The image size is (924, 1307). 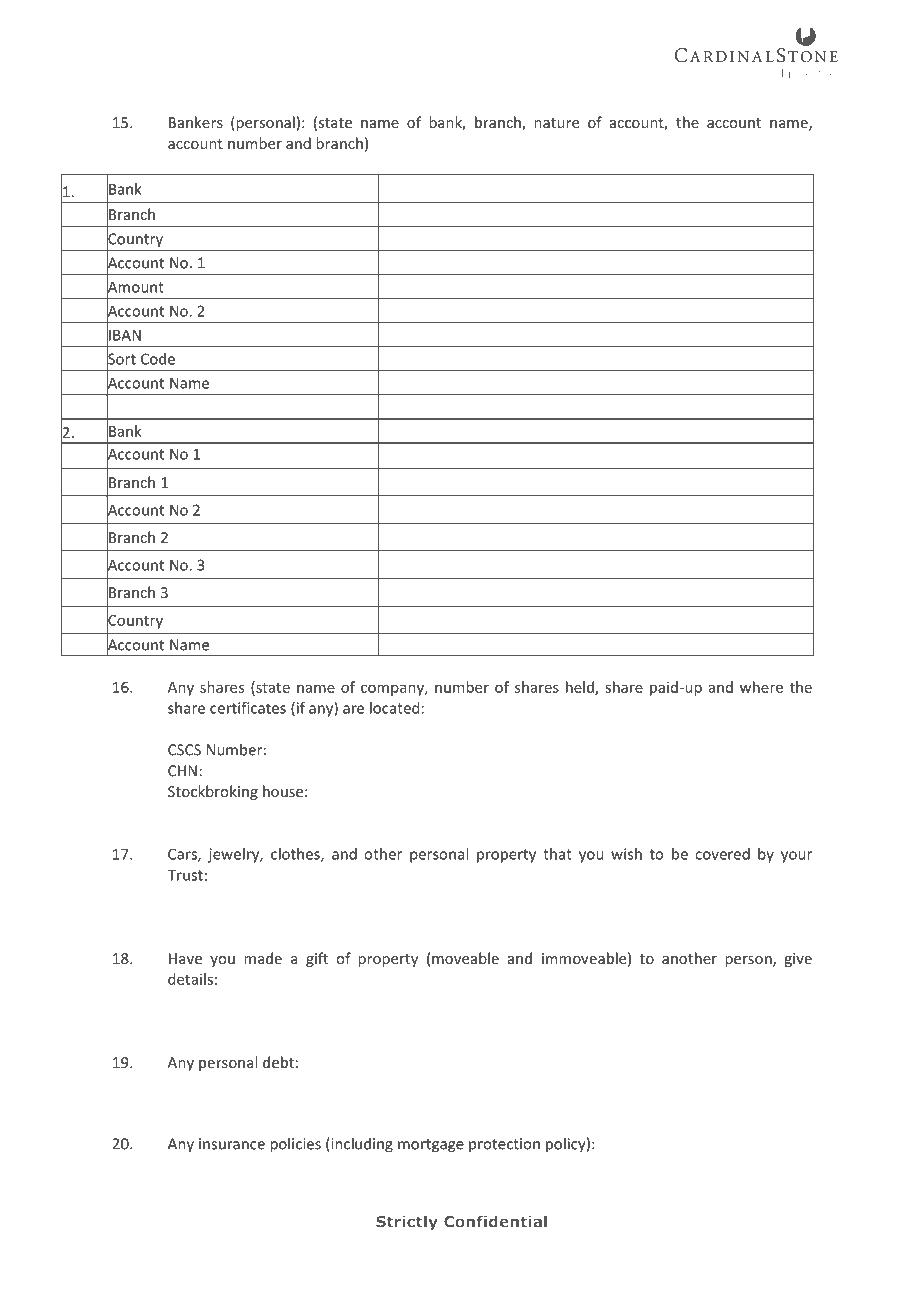 What do you see at coordinates (557, 854) in the document?
I see `that` at bounding box center [557, 854].
